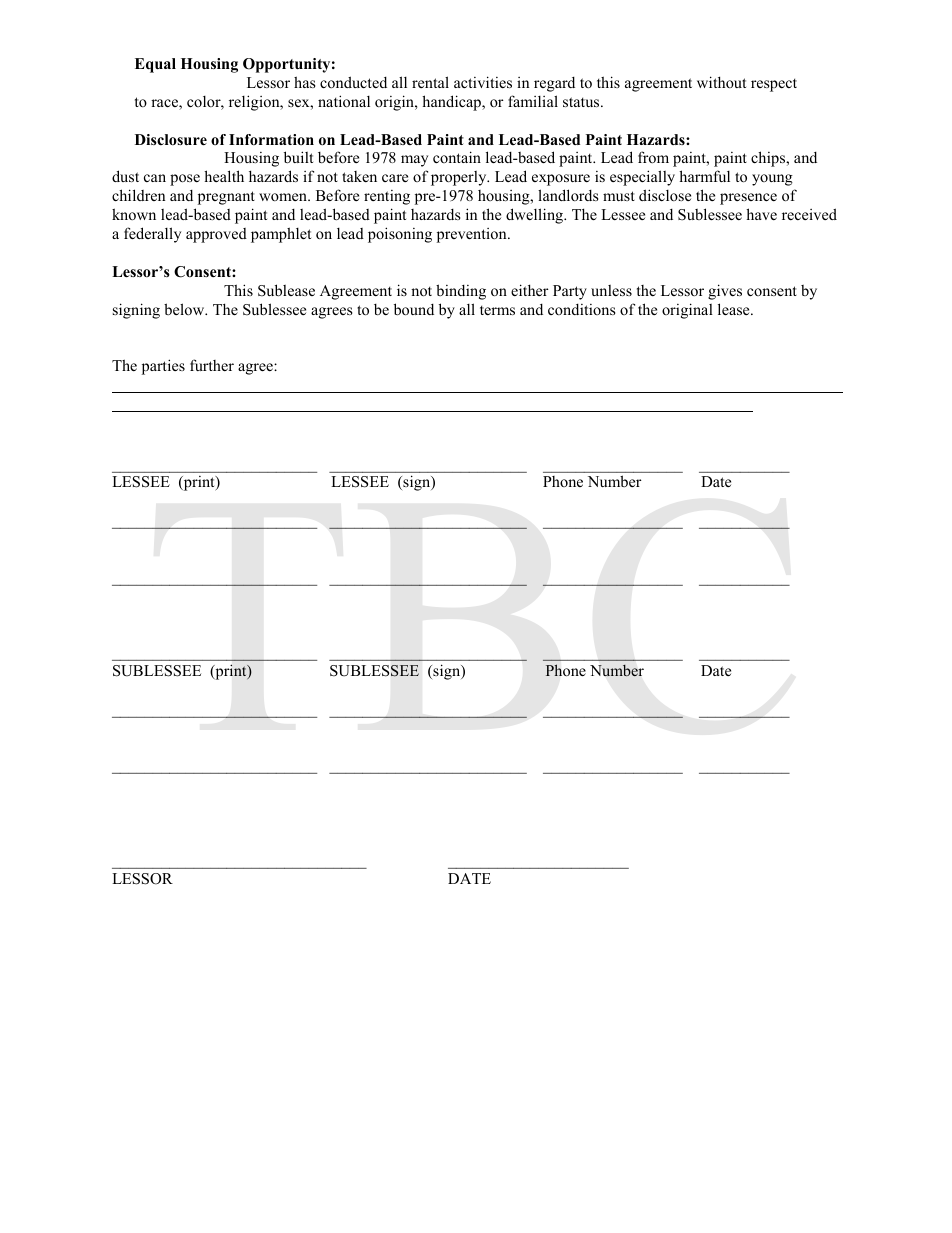 The height and width of the document is (1233, 952). Describe the element at coordinates (155, 65) in the document. I see `Equal` at that location.
